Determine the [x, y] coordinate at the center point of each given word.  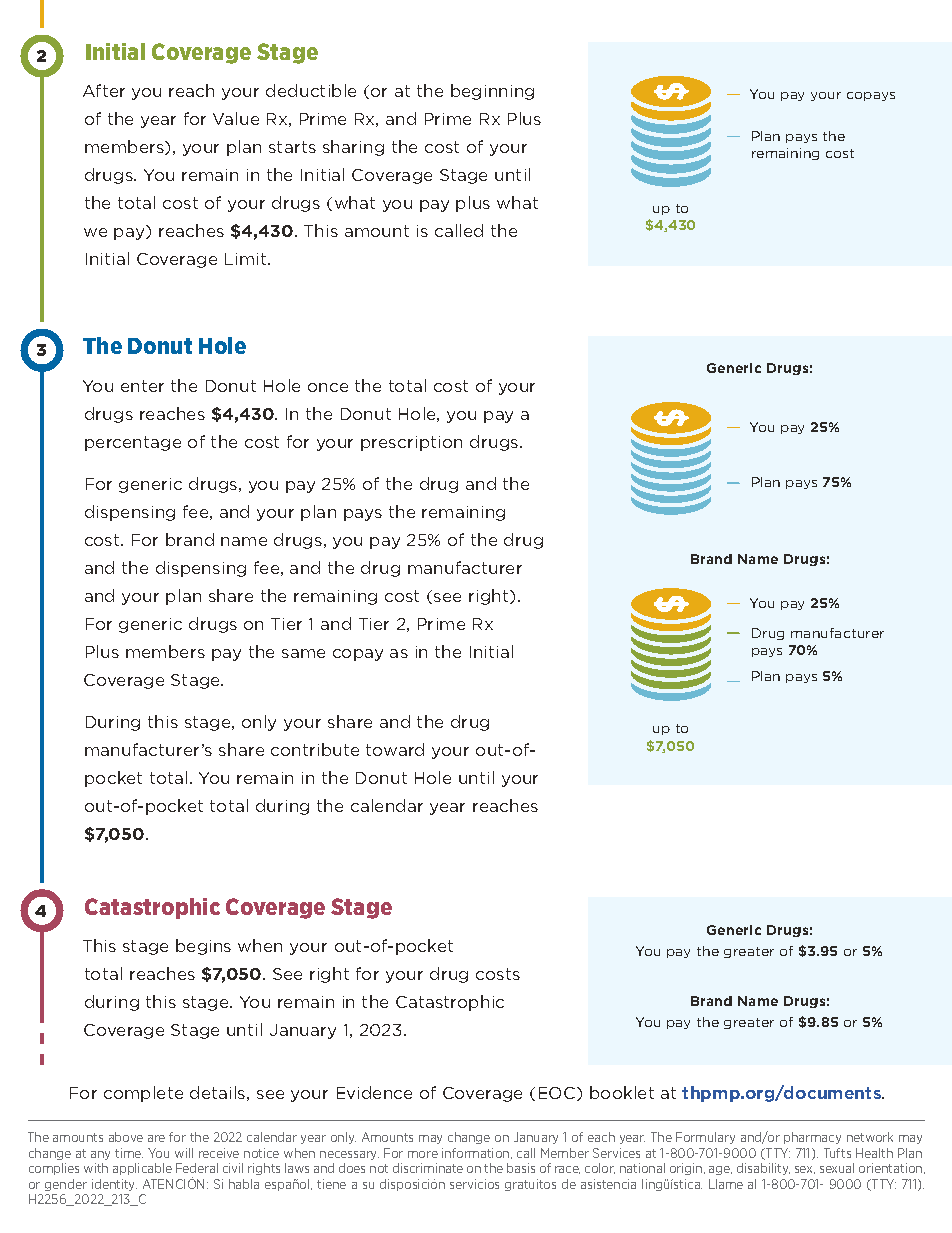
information [477, 1153]
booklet [622, 1092]
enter [142, 386]
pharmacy [812, 1138]
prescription [411, 443]
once [328, 387]
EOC [558, 1094]
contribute [315, 749]
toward [395, 749]
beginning [492, 92]
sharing [353, 148]
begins [203, 947]
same [303, 653]
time [129, 1153]
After [104, 90]
